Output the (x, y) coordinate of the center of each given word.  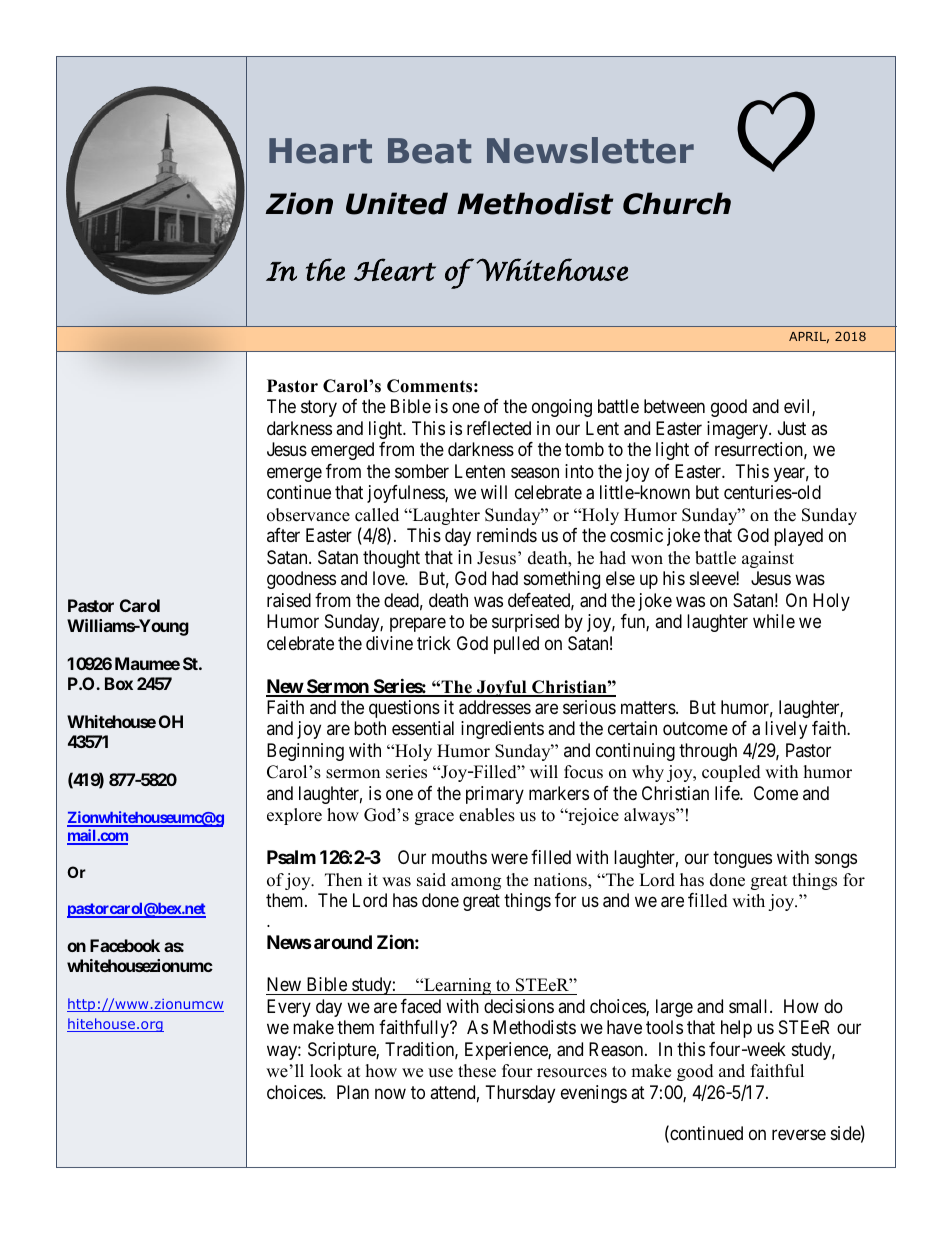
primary (495, 795)
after (283, 535)
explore (294, 816)
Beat (429, 151)
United (397, 203)
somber (422, 471)
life (728, 793)
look (326, 1071)
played (798, 537)
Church (677, 203)
